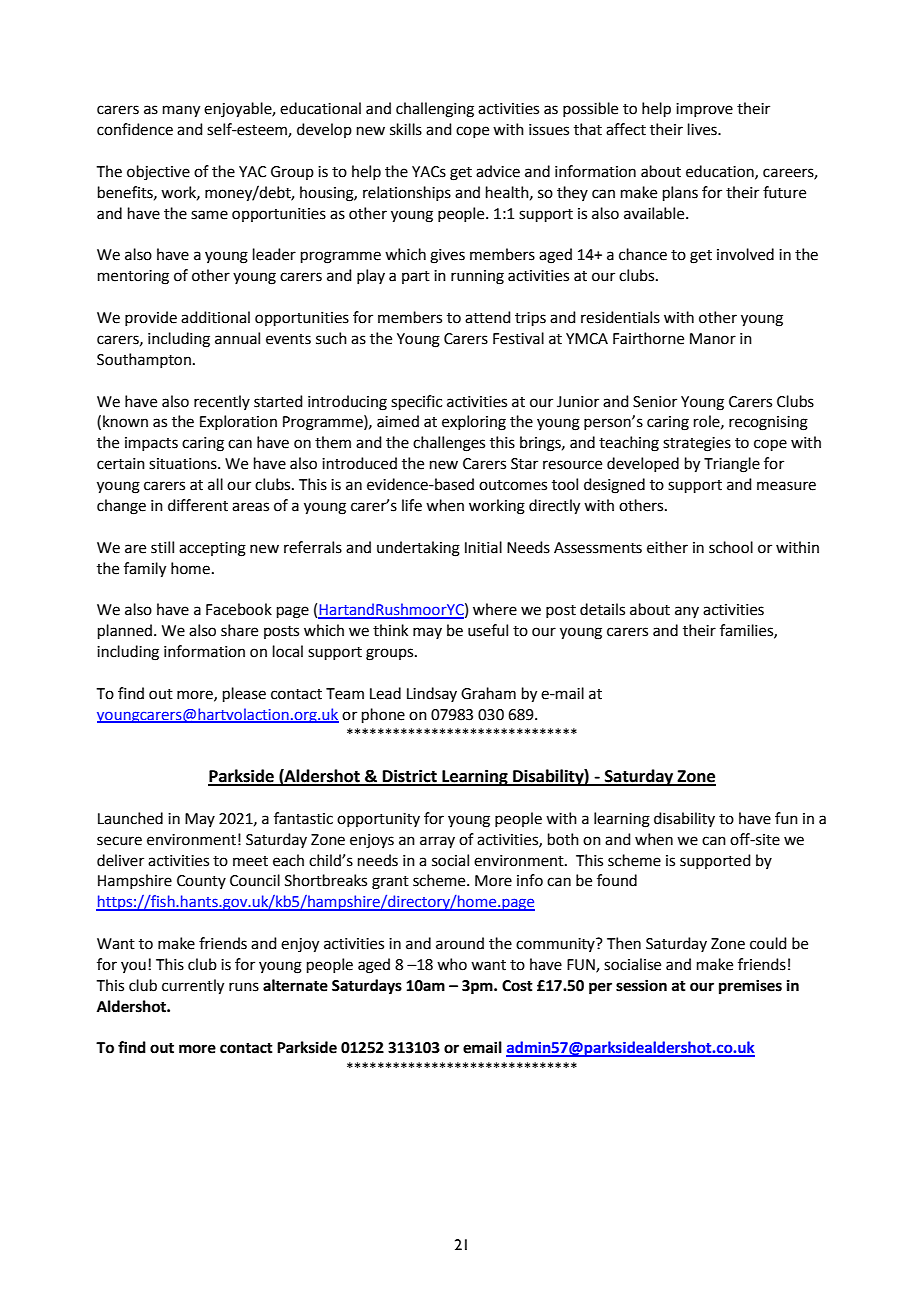  Describe the element at coordinates (193, 987) in the page. I see `currently` at that location.
